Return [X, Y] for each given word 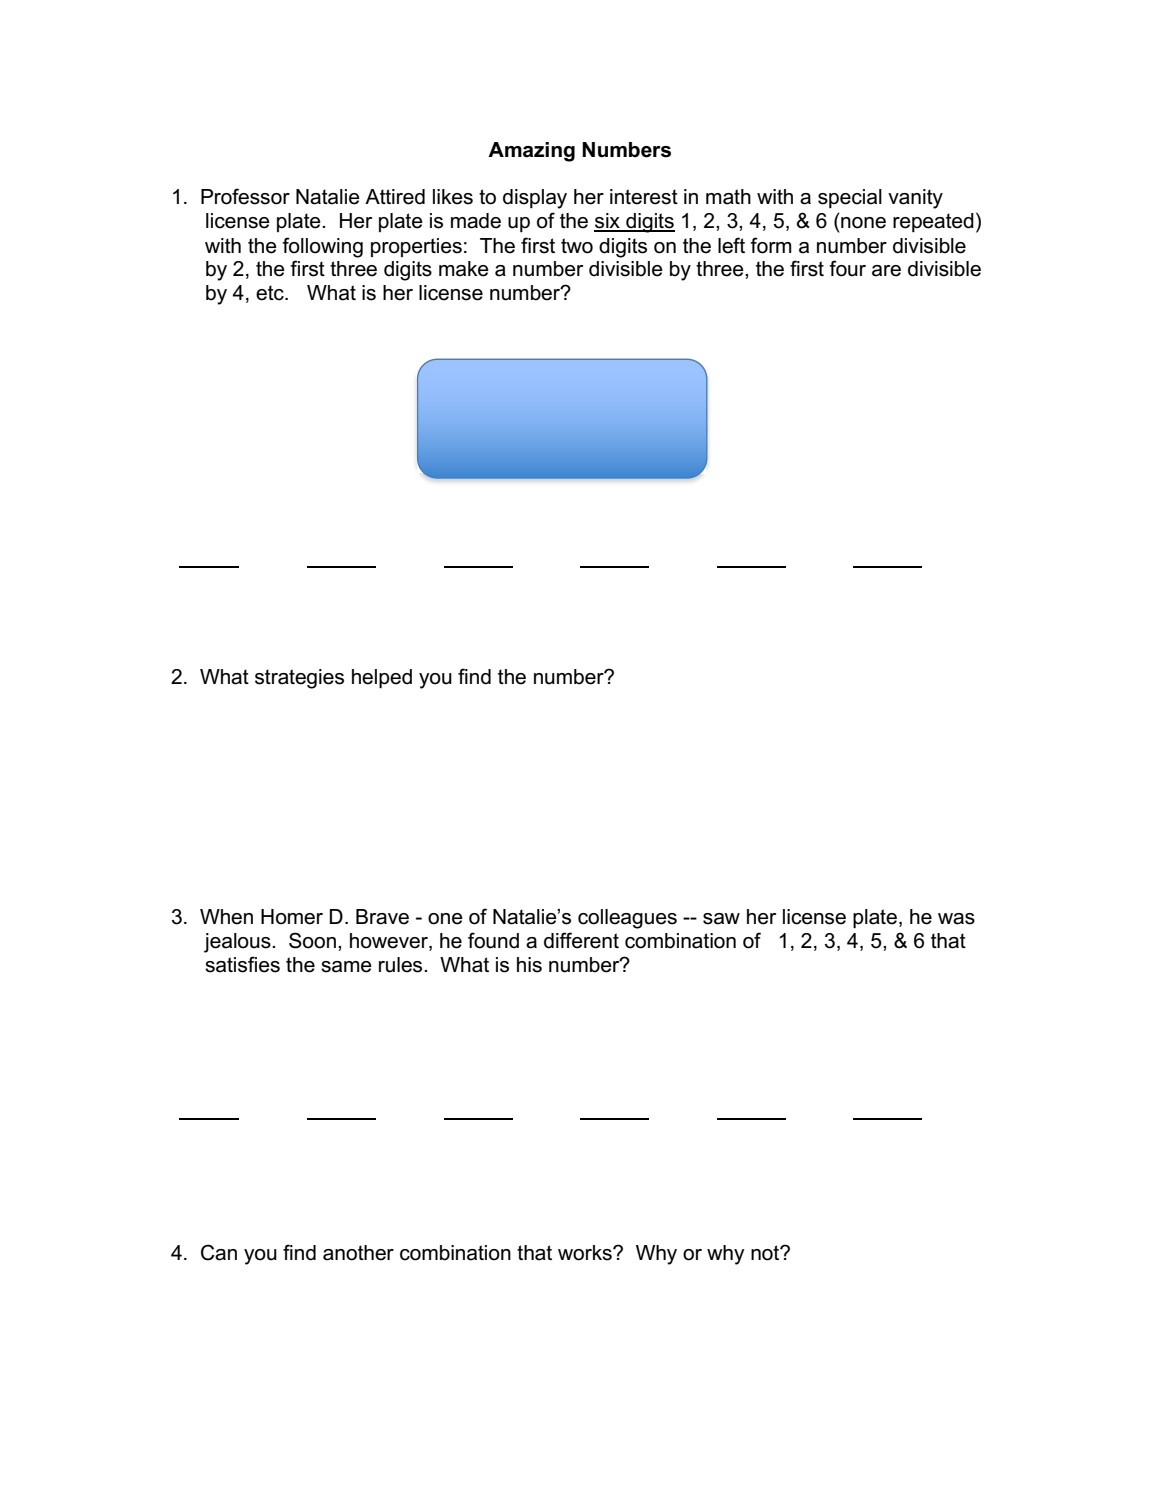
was [956, 919]
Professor [245, 196]
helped [382, 678]
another [358, 1253]
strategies [299, 679]
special [850, 198]
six [608, 222]
